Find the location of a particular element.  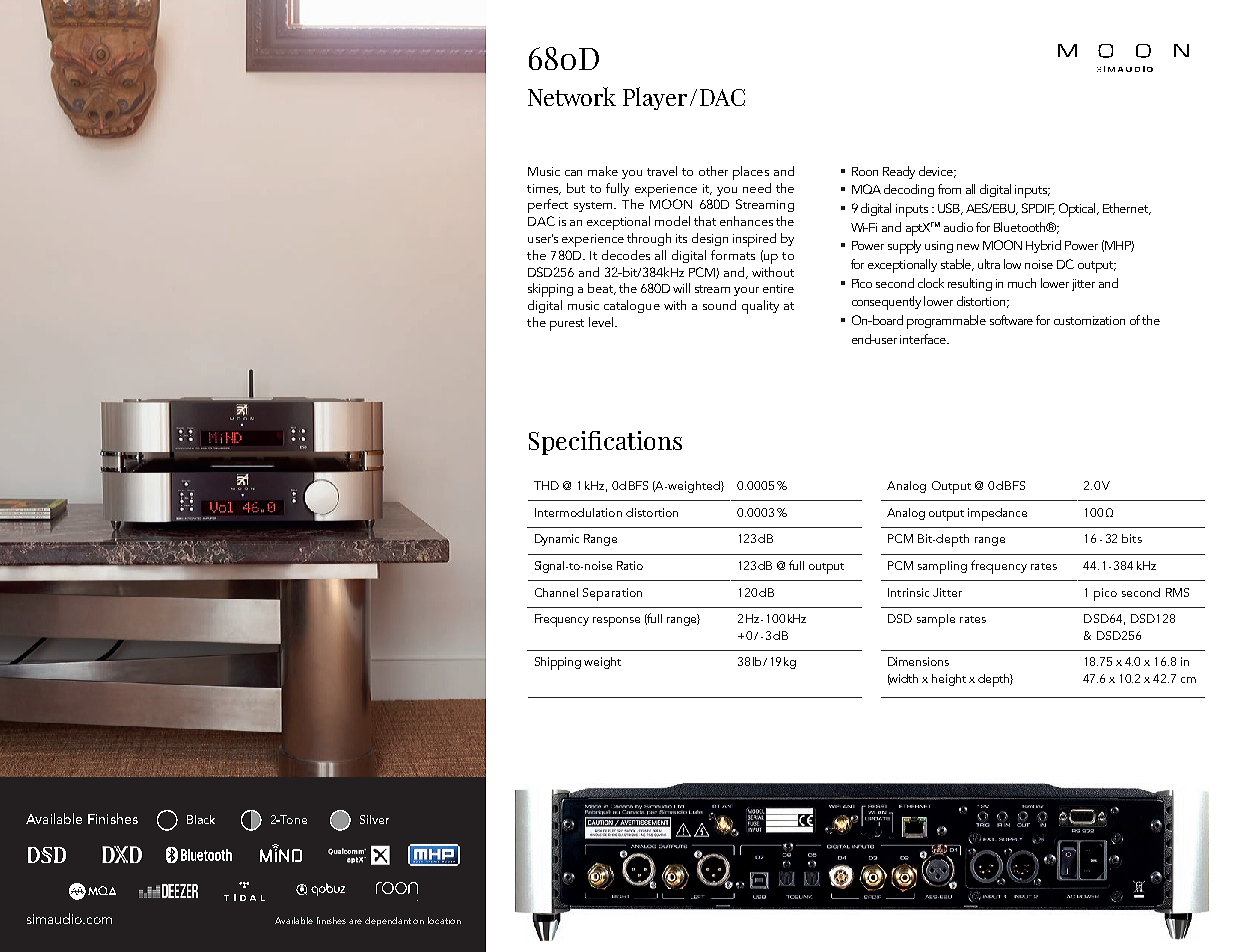

Network is located at coordinates (572, 96).
